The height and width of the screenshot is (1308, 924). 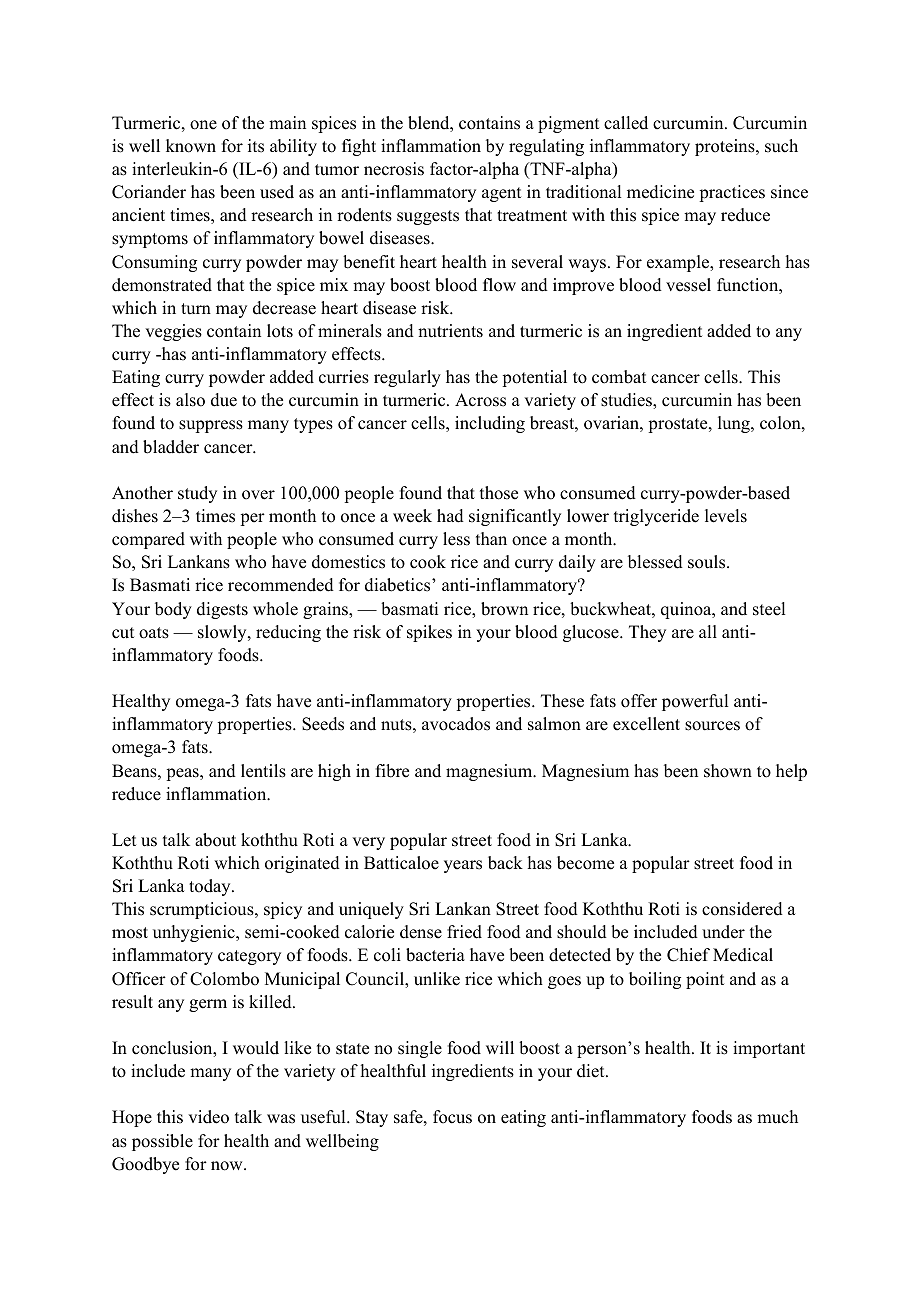 What do you see at coordinates (742, 909) in the screenshot?
I see `considered` at bounding box center [742, 909].
